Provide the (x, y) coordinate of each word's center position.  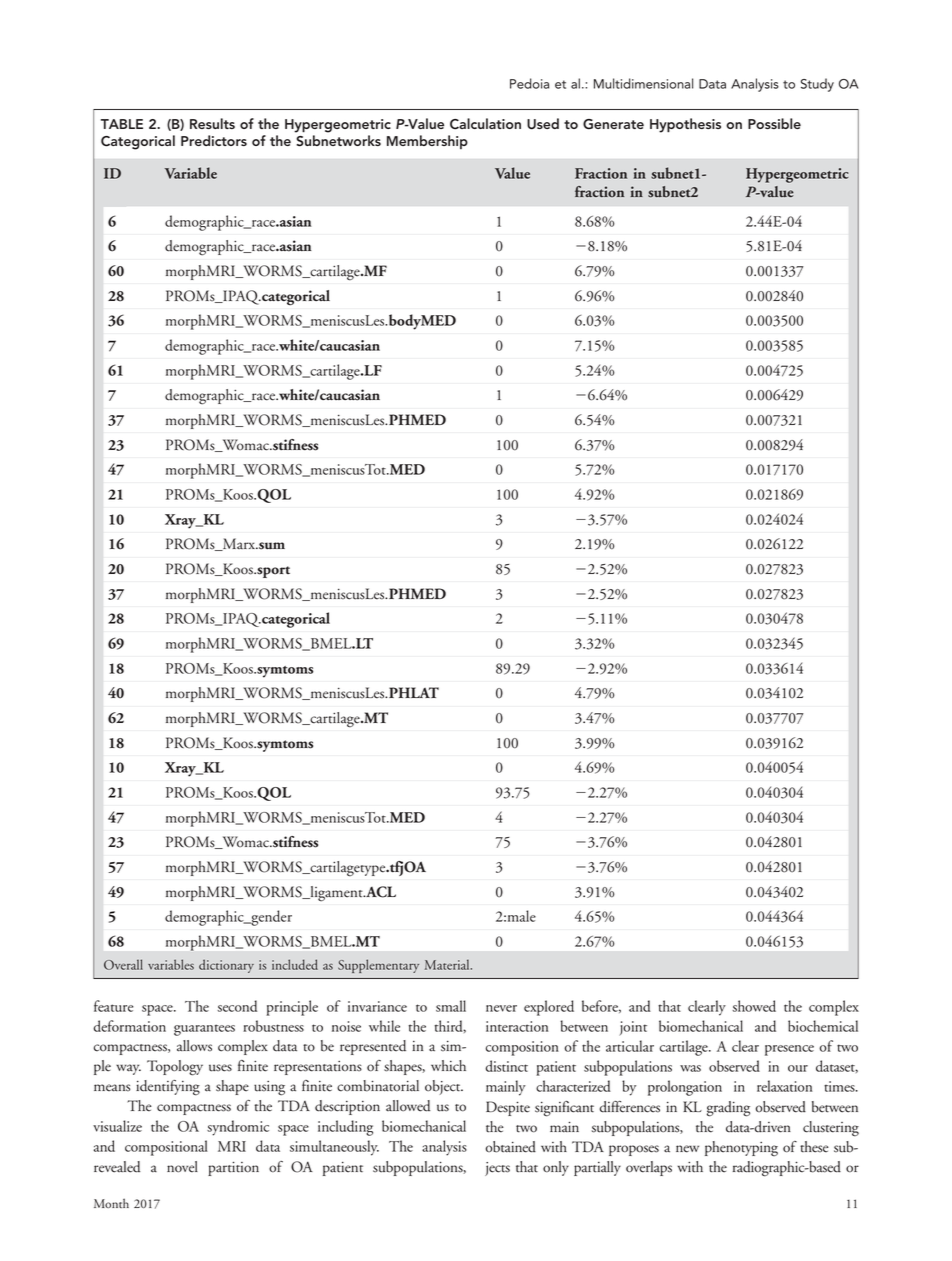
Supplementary (378, 966)
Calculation (485, 124)
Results (212, 123)
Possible (774, 123)
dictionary (226, 966)
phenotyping (741, 1149)
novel (182, 1167)
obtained (511, 1147)
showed (754, 1006)
